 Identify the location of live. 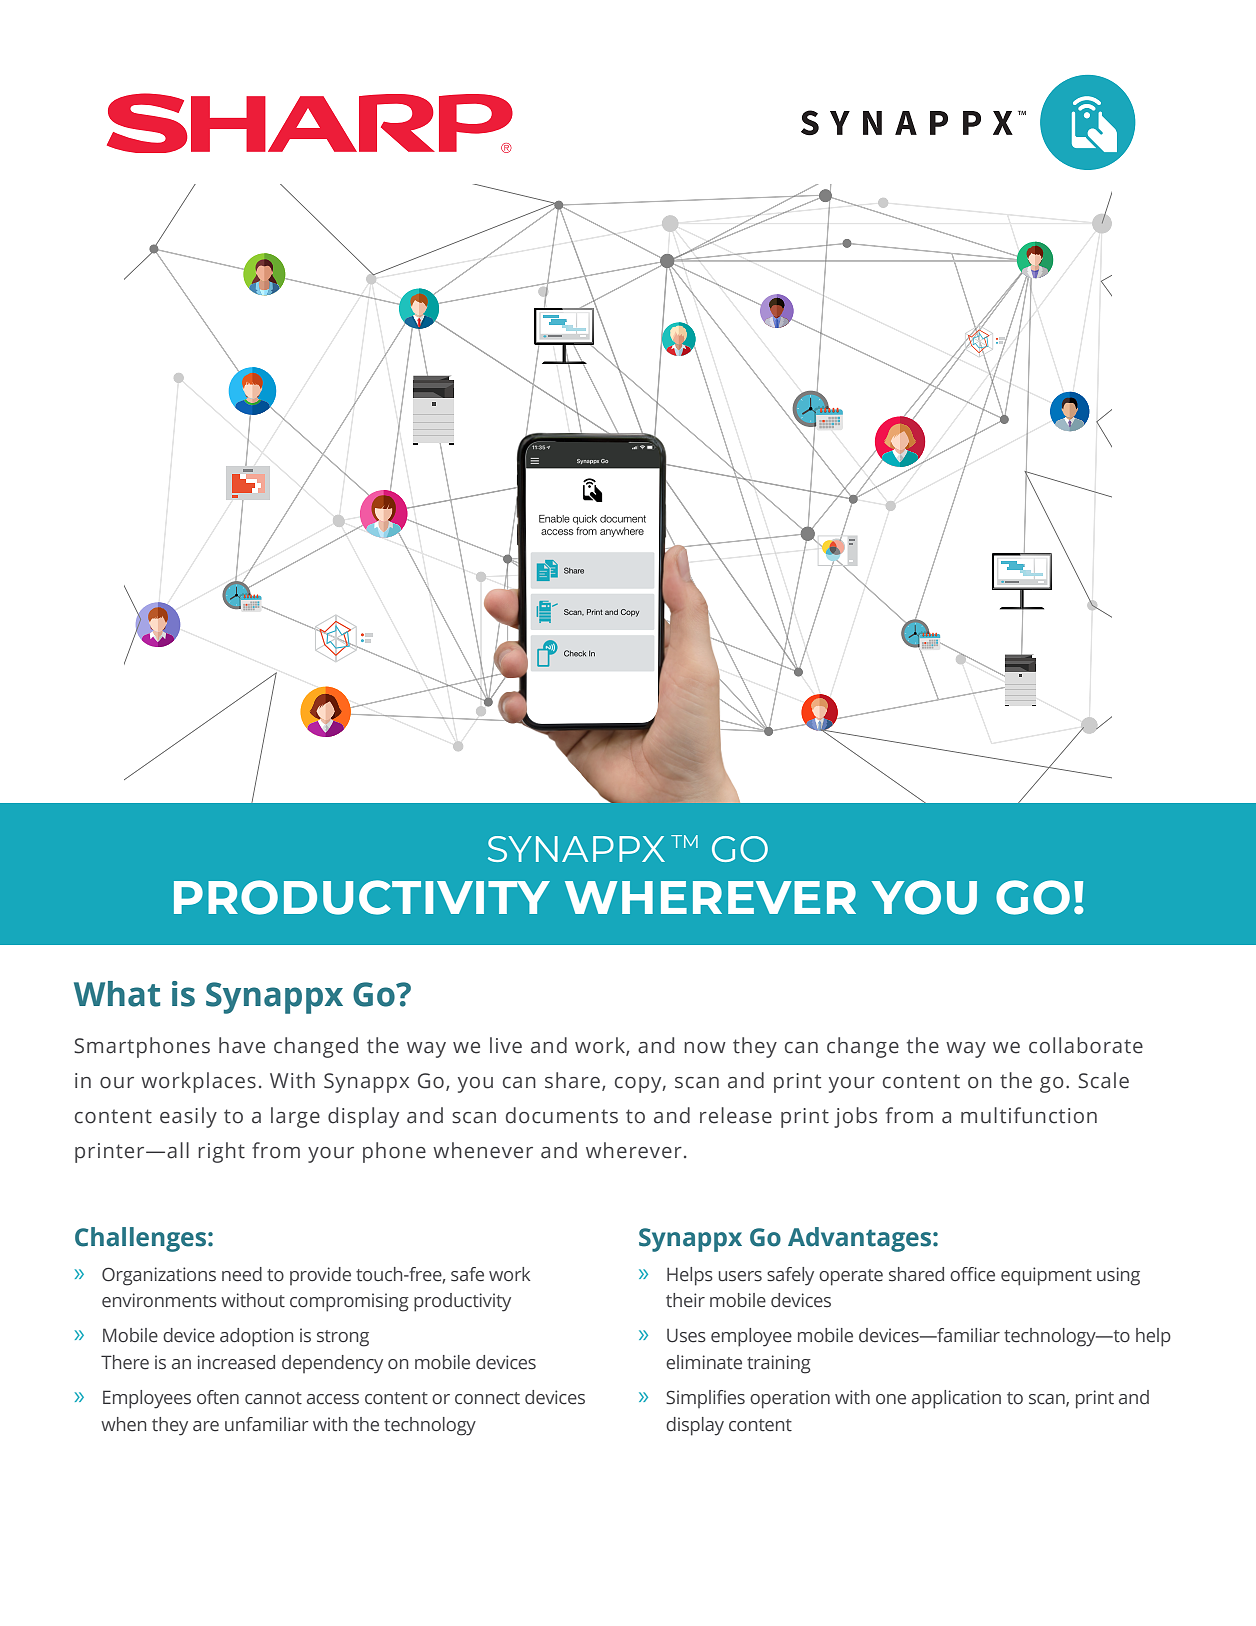
(506, 1045).
